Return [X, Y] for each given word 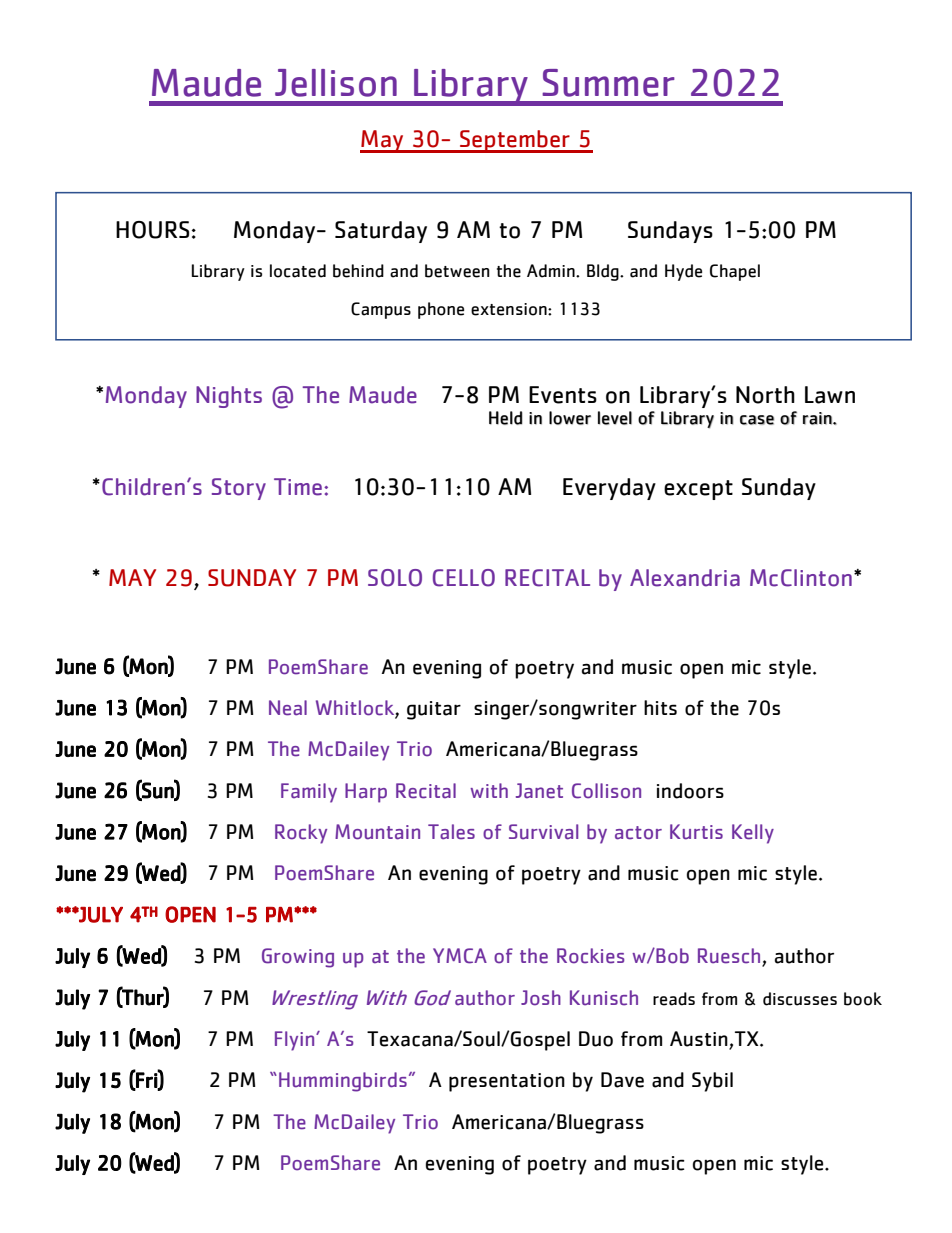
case [757, 420]
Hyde [683, 272]
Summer [608, 83]
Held [506, 418]
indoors [690, 791]
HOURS [152, 230]
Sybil [712, 1082]
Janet [539, 791]
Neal [288, 708]
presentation [507, 1082]
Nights [229, 397]
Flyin [296, 1041]
